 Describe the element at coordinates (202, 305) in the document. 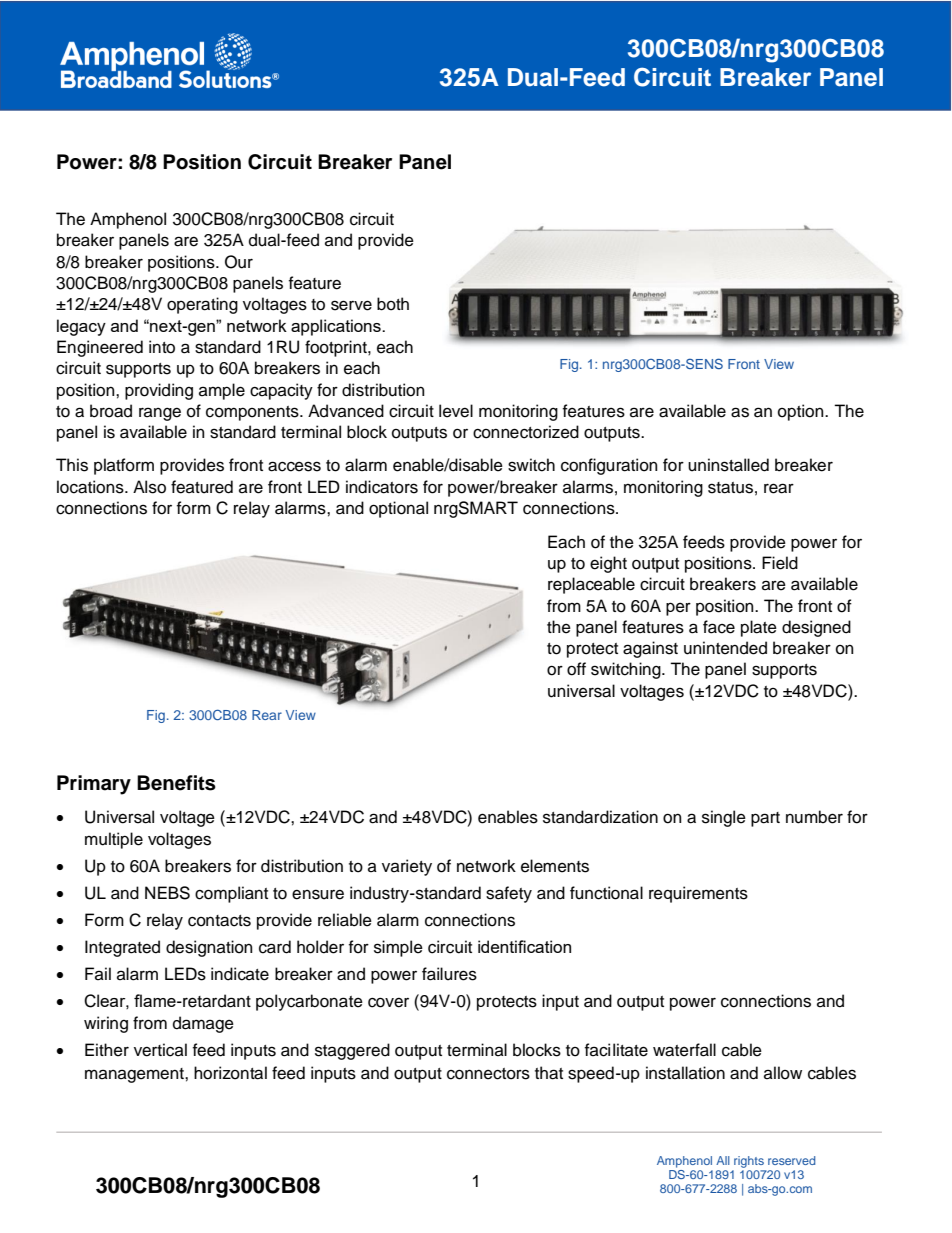

I see `operating` at that location.
